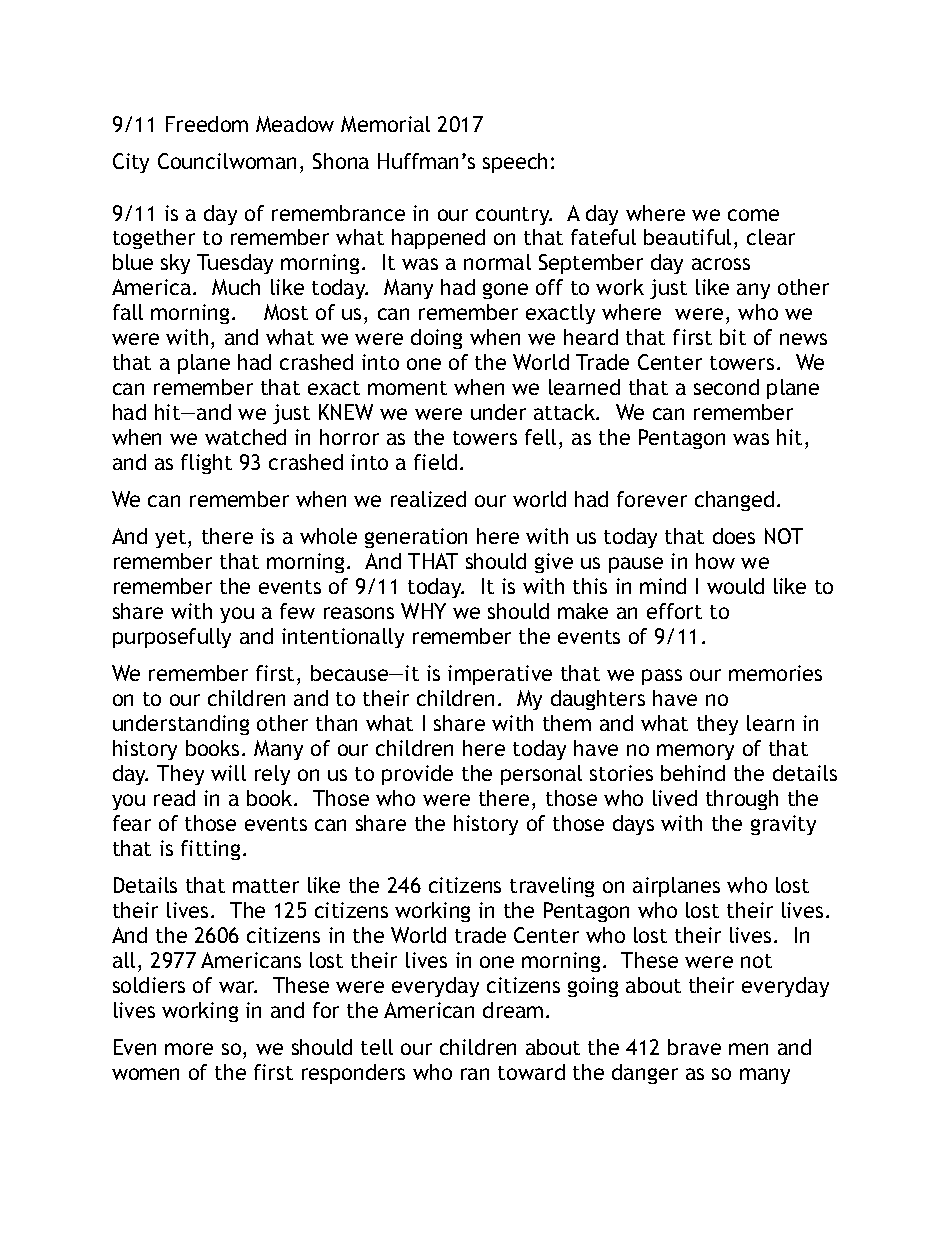  What do you see at coordinates (694, 1047) in the screenshot?
I see `brave` at bounding box center [694, 1047].
